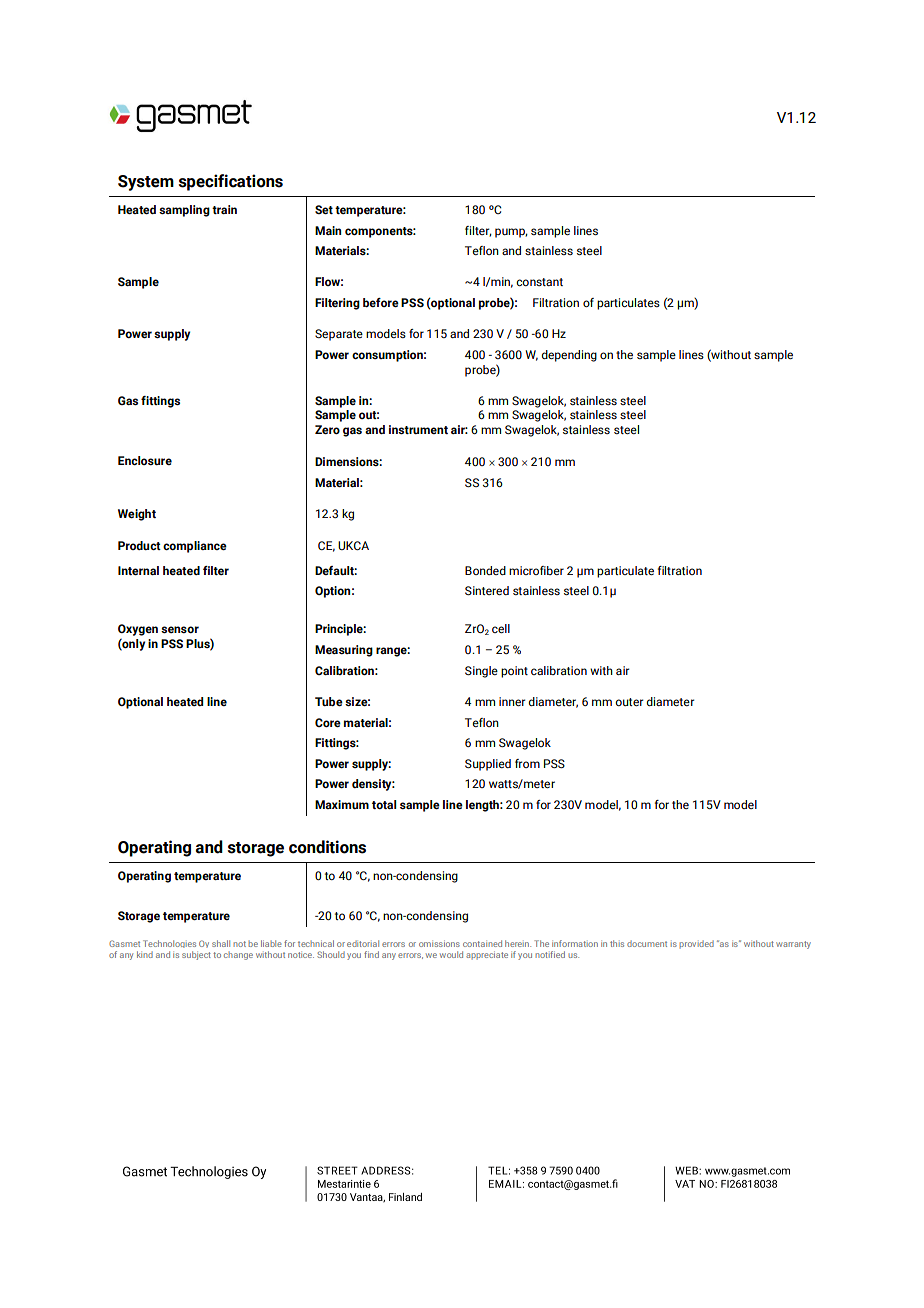  Describe the element at coordinates (195, 547) in the screenshot. I see `compliance` at that location.
